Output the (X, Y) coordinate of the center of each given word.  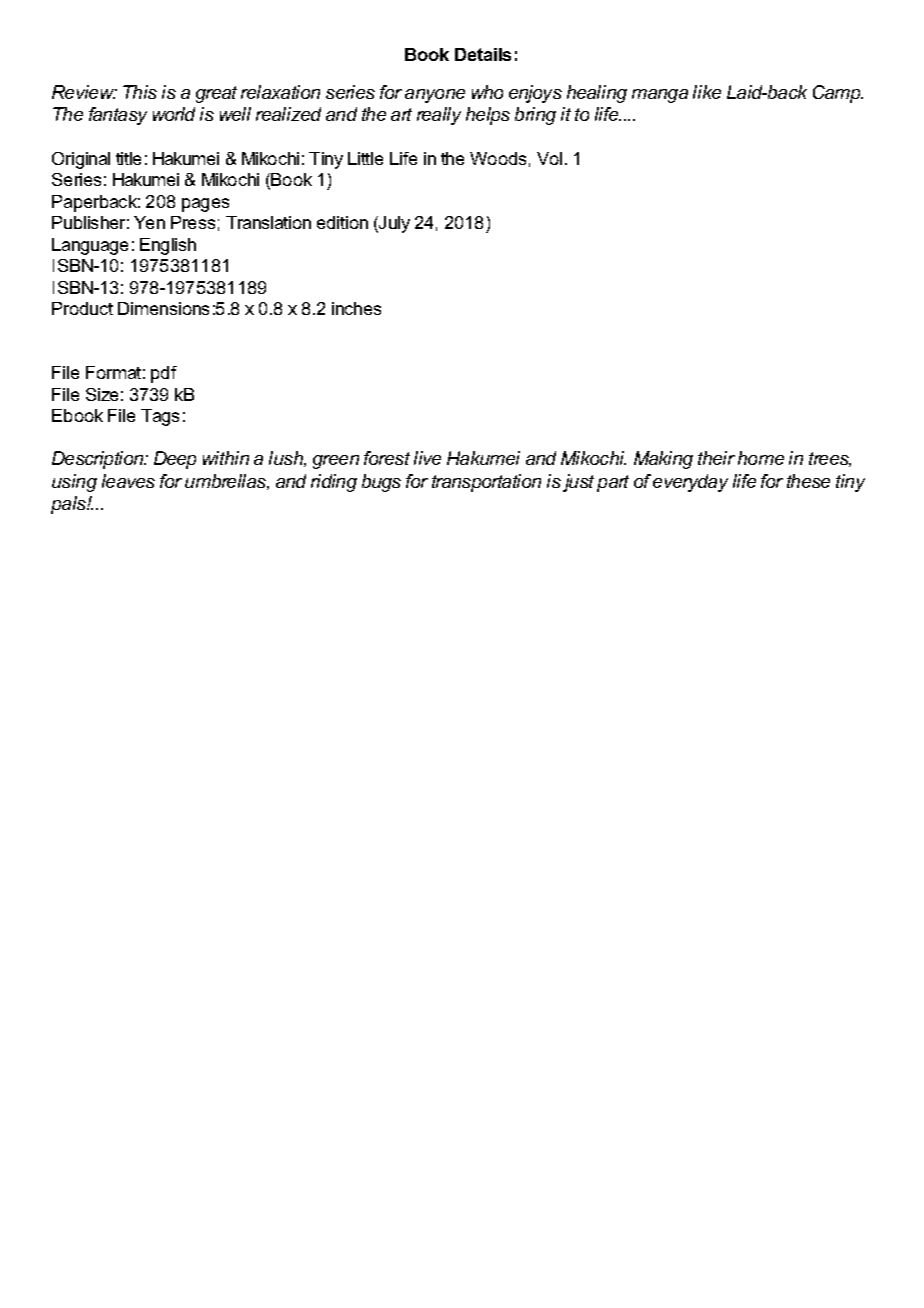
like (707, 92)
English (168, 246)
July (393, 224)
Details (483, 54)
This (140, 92)
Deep (175, 460)
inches (356, 308)
